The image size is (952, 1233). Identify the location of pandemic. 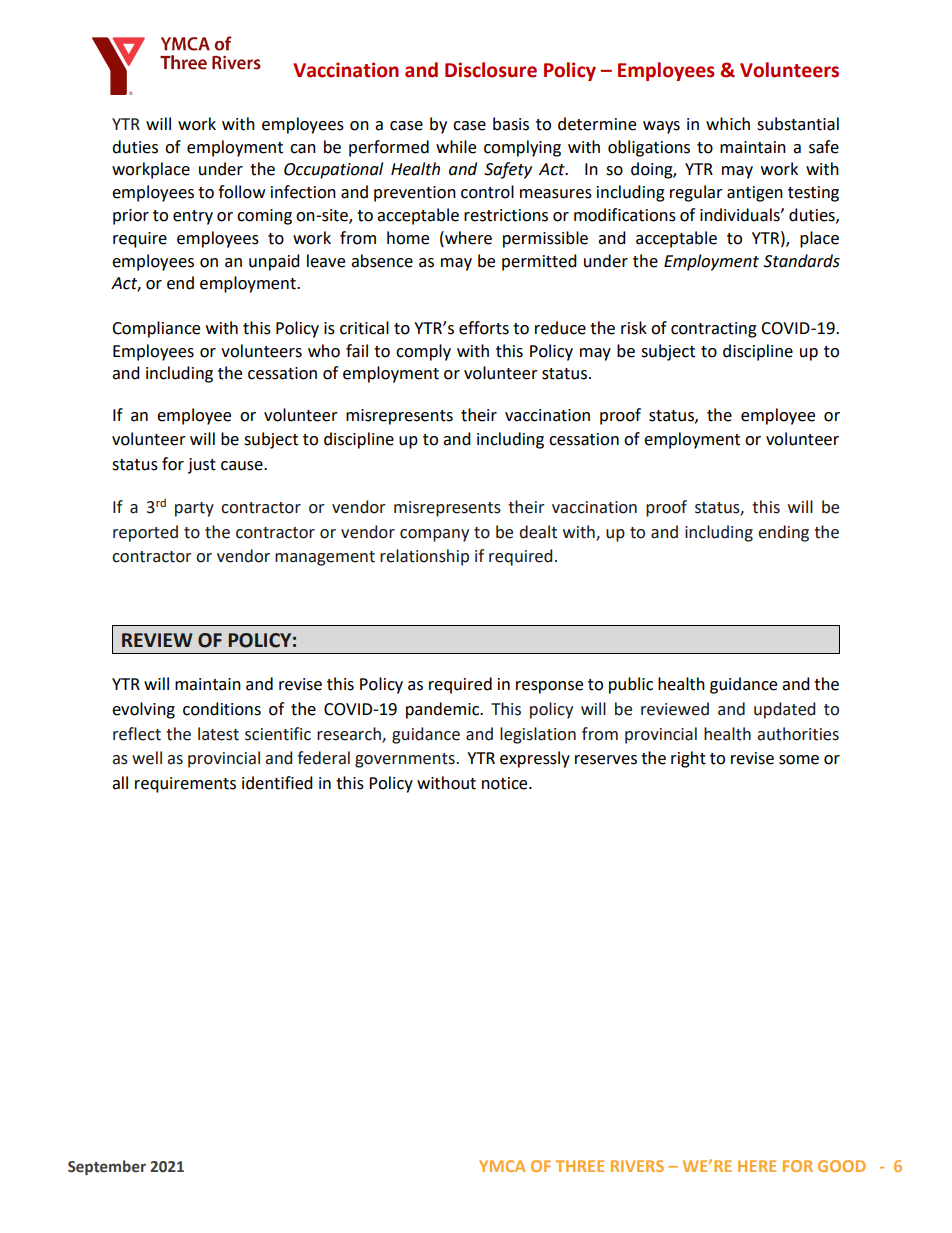
(443, 710).
